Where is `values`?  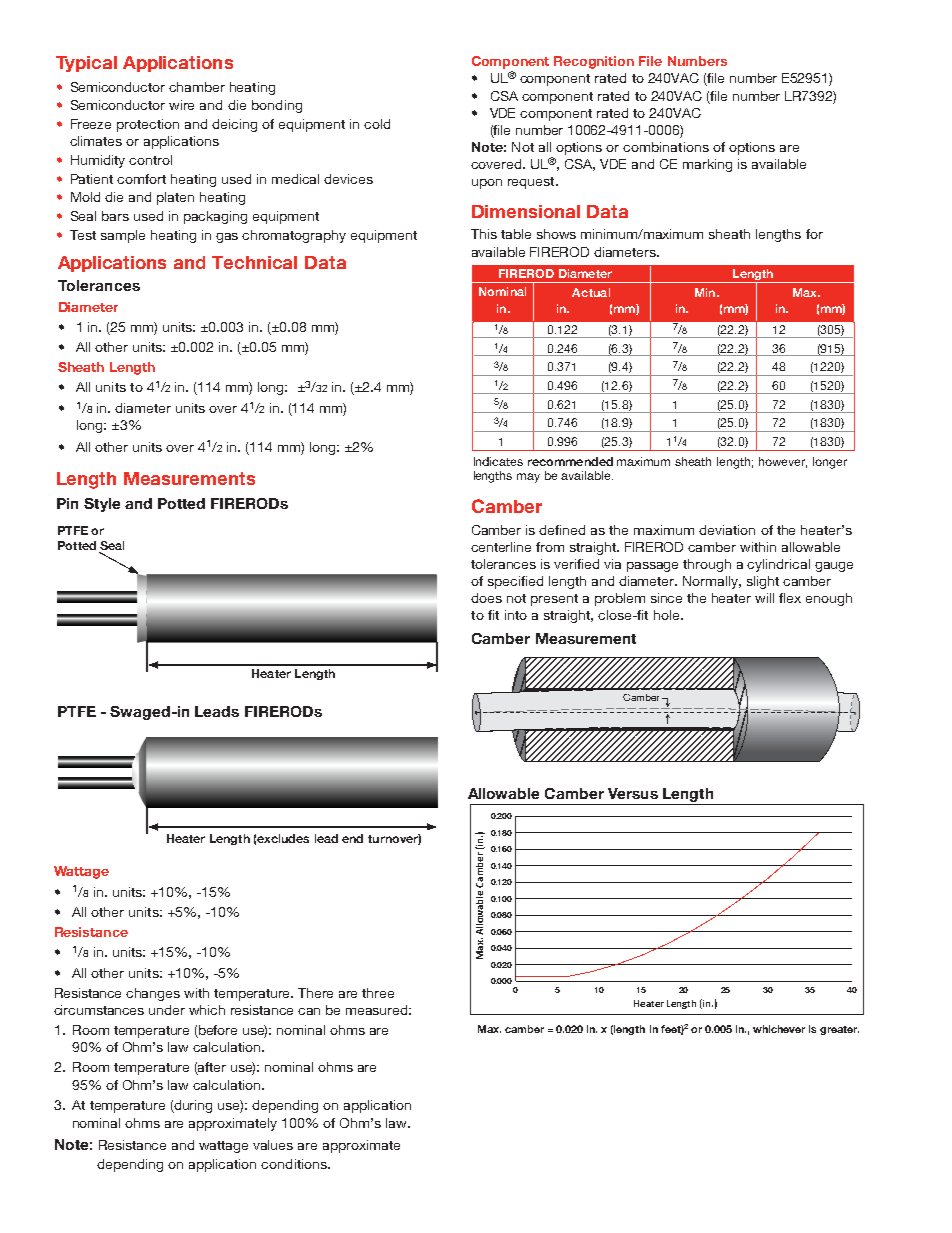
values is located at coordinates (273, 1145).
